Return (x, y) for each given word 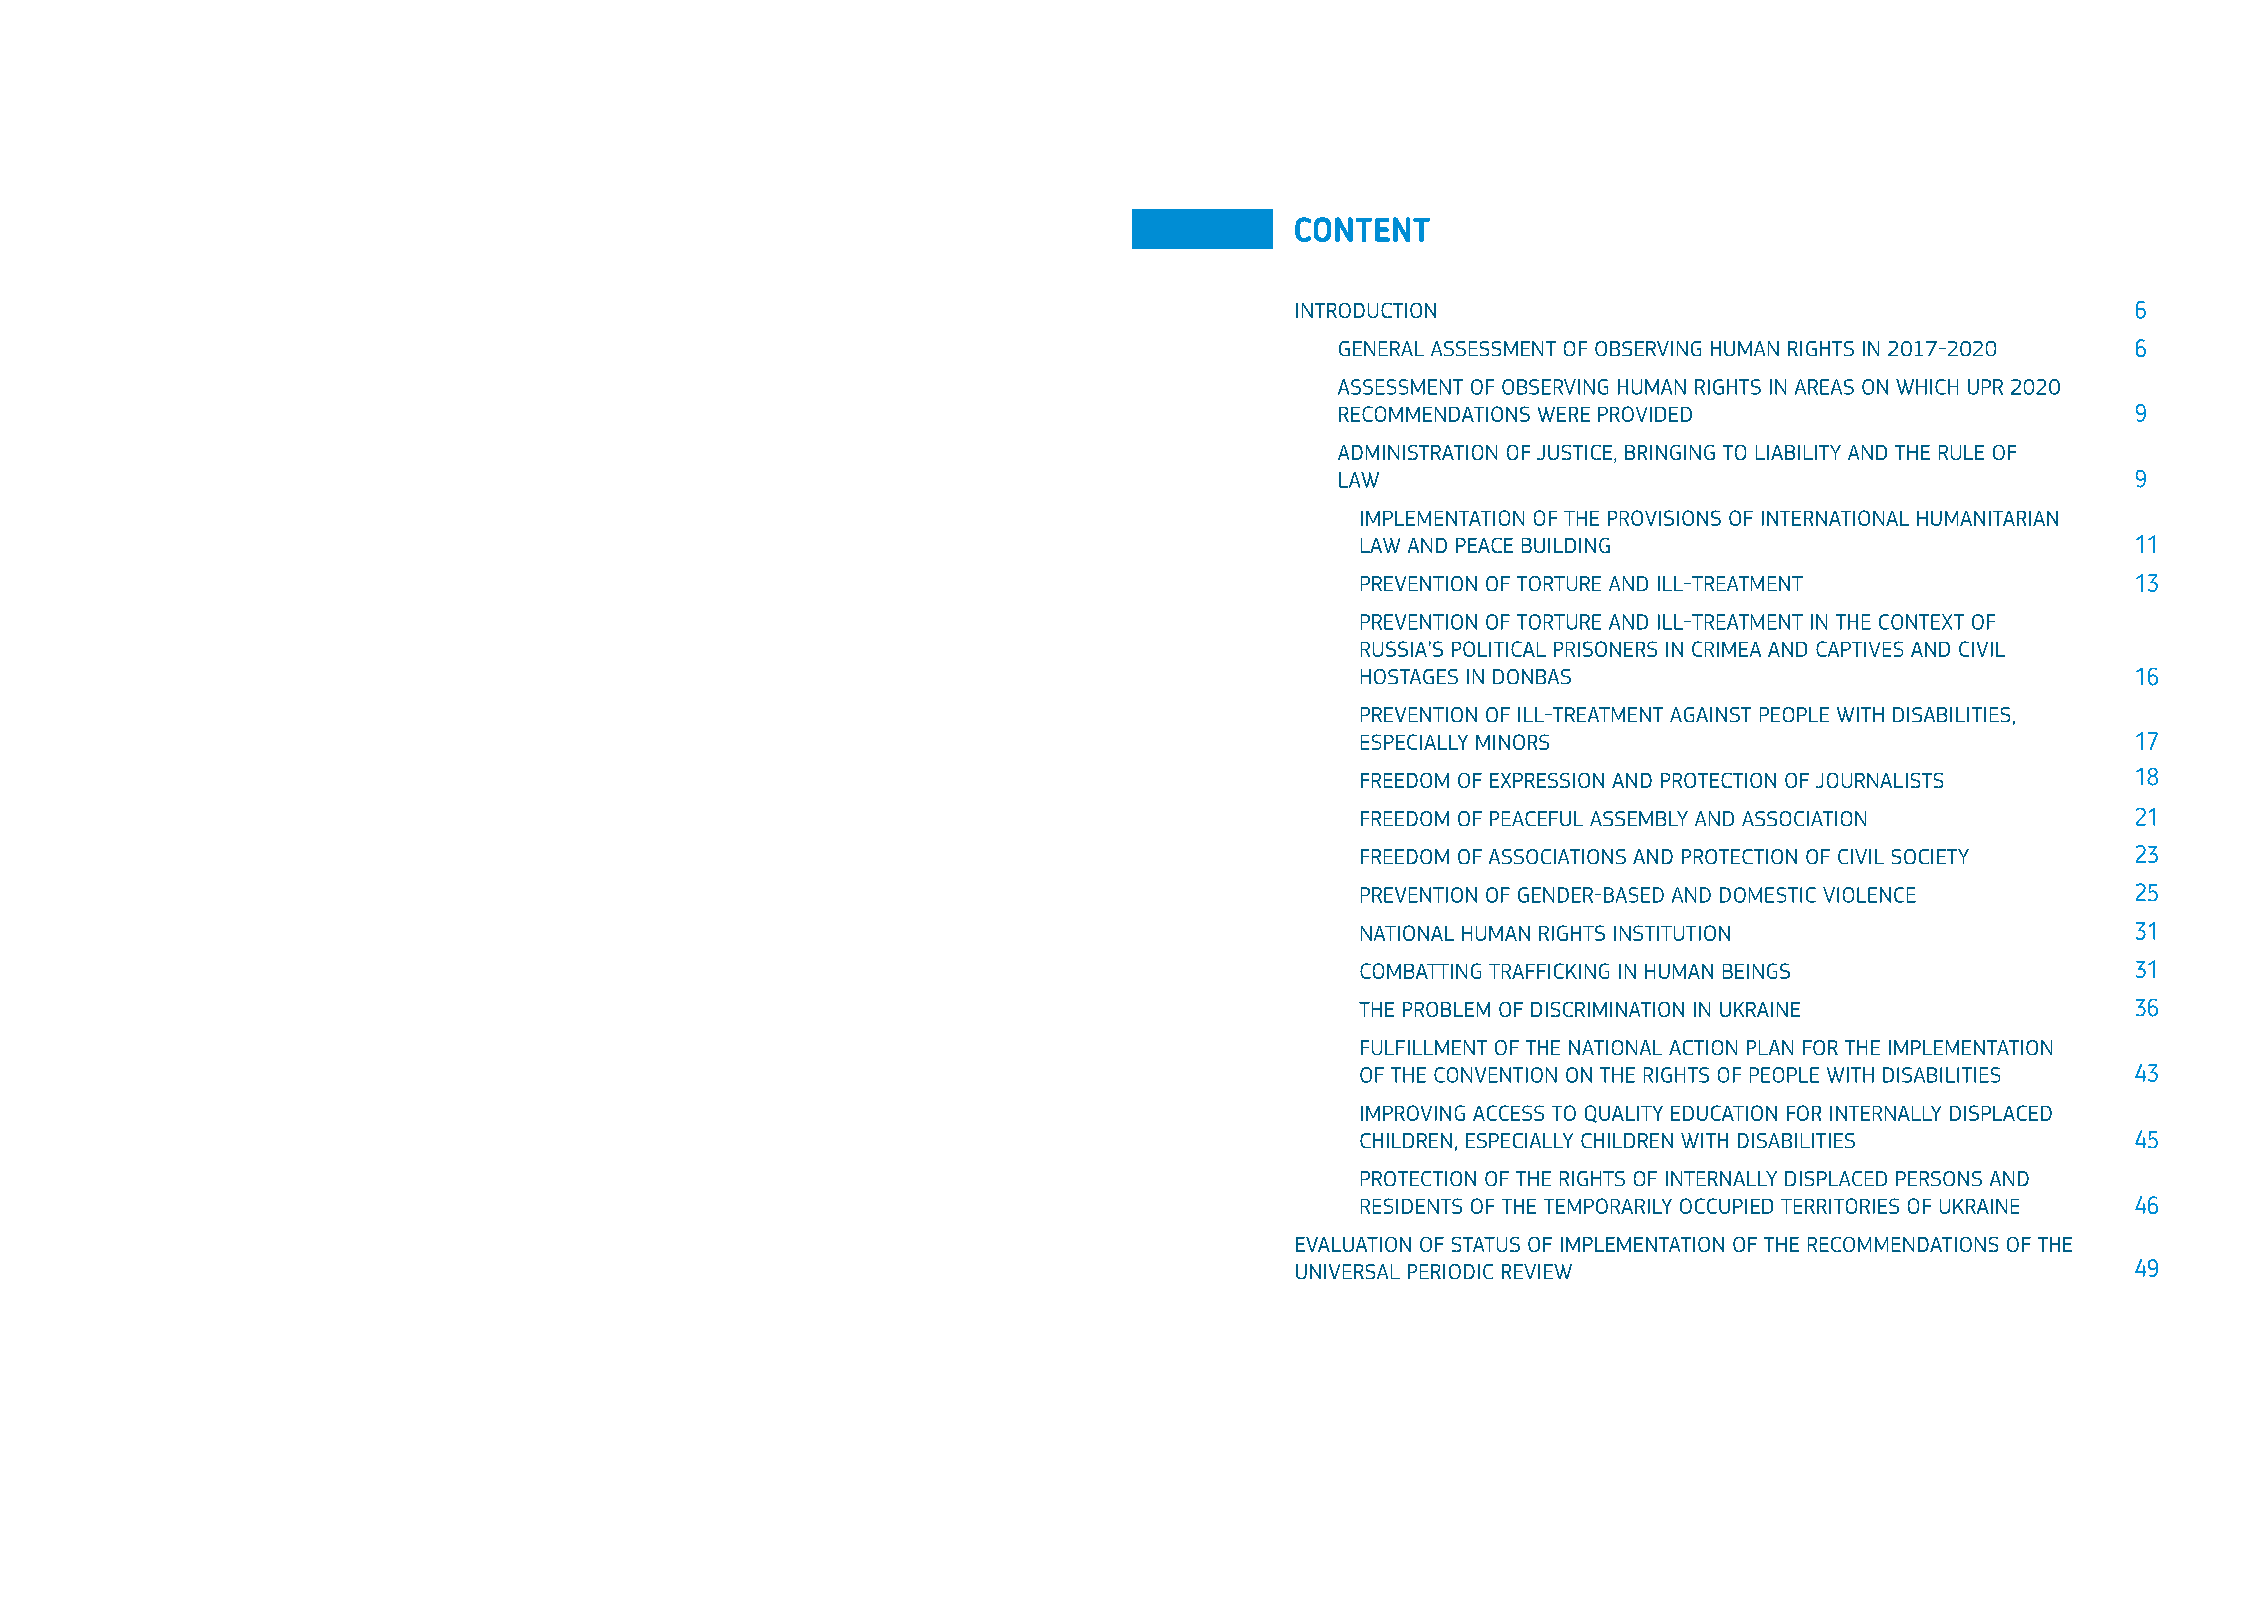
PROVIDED (1645, 414)
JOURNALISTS (1879, 780)
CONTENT (1362, 229)
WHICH (1927, 387)
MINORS (1512, 742)
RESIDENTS (1411, 1206)
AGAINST (1710, 714)
